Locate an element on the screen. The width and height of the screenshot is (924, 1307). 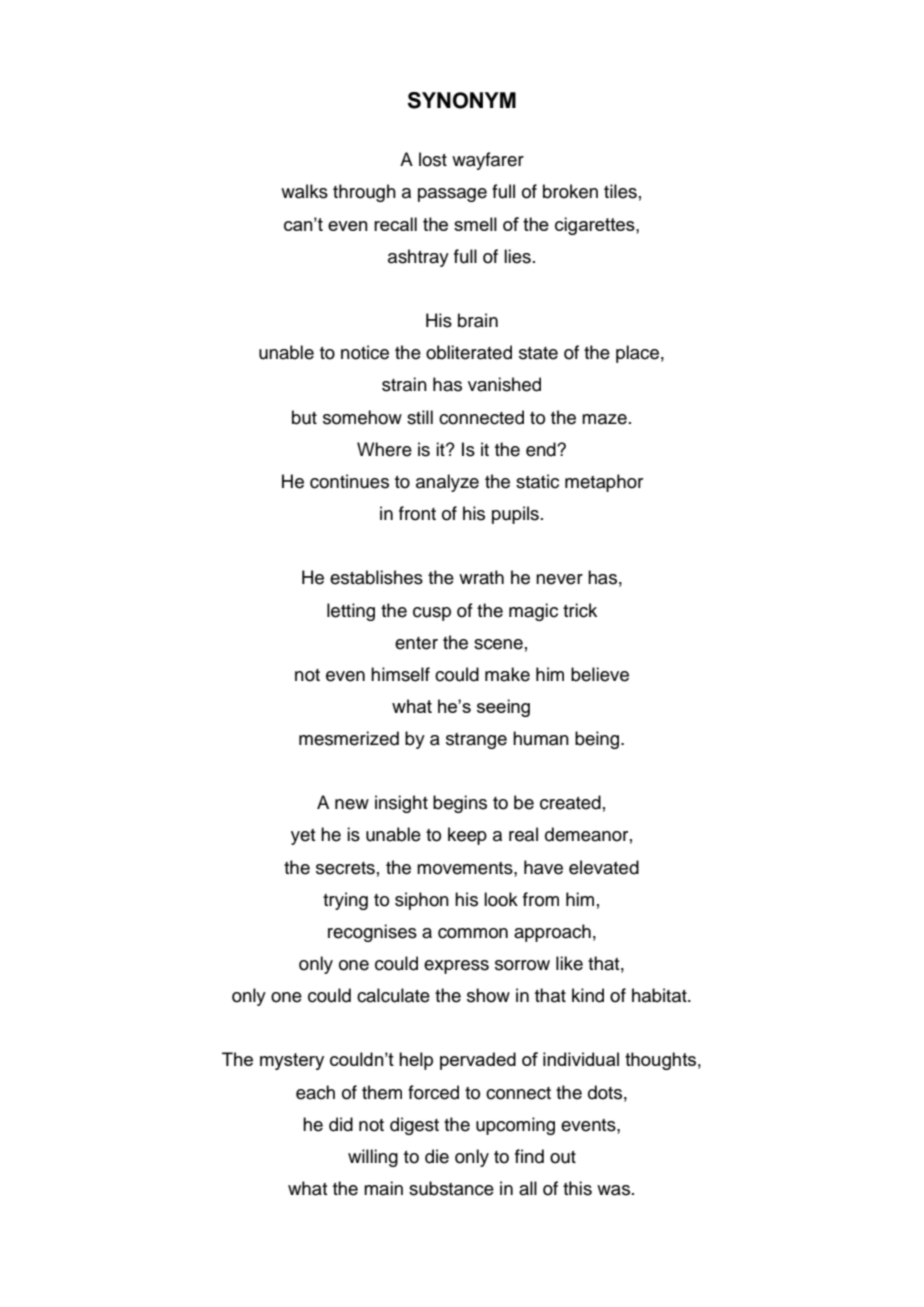
tiles is located at coordinates (620, 191).
